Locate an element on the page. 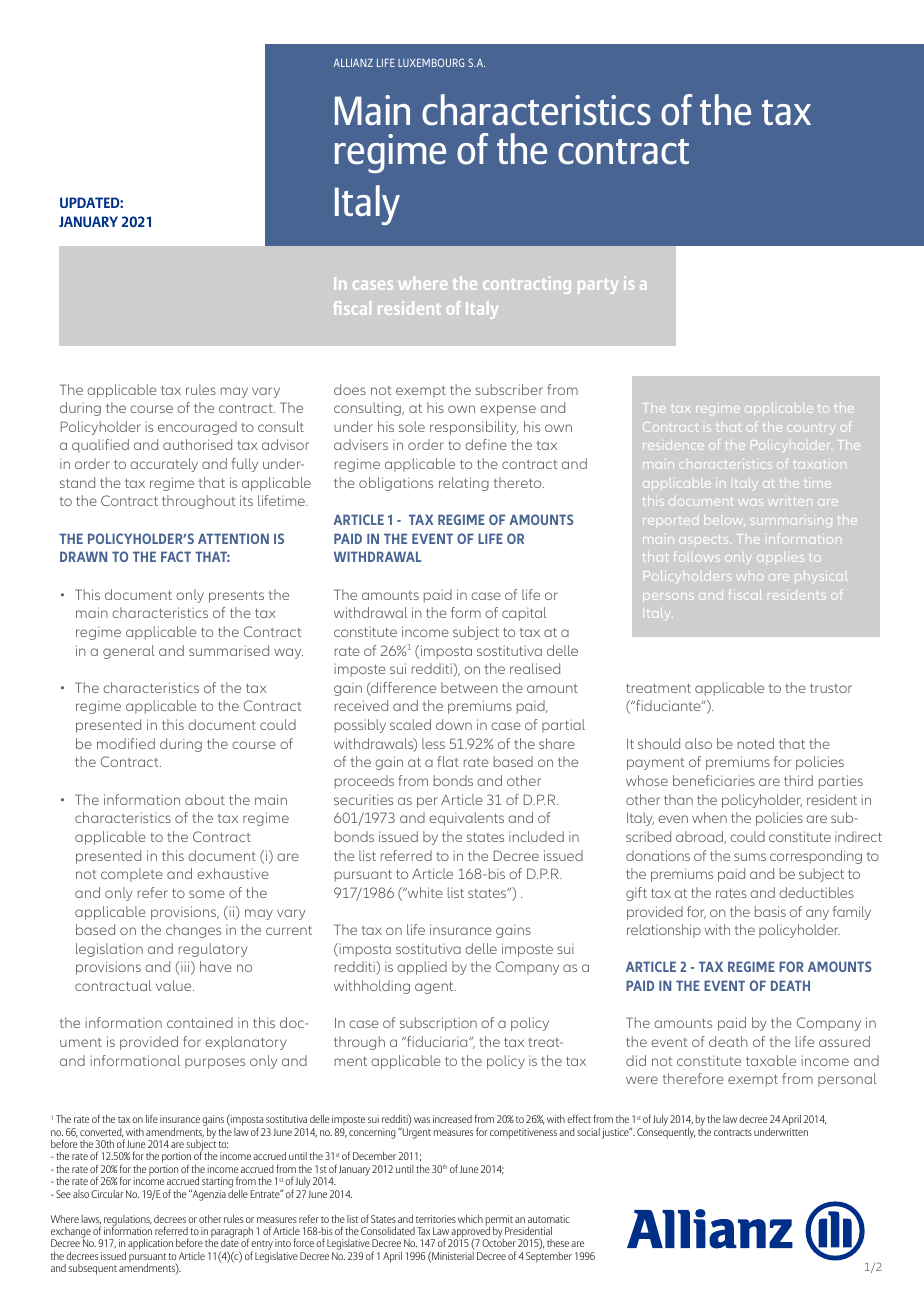 Image resolution: width=924 pixels, height=1308 pixels. application is located at coordinates (150, 1244).
